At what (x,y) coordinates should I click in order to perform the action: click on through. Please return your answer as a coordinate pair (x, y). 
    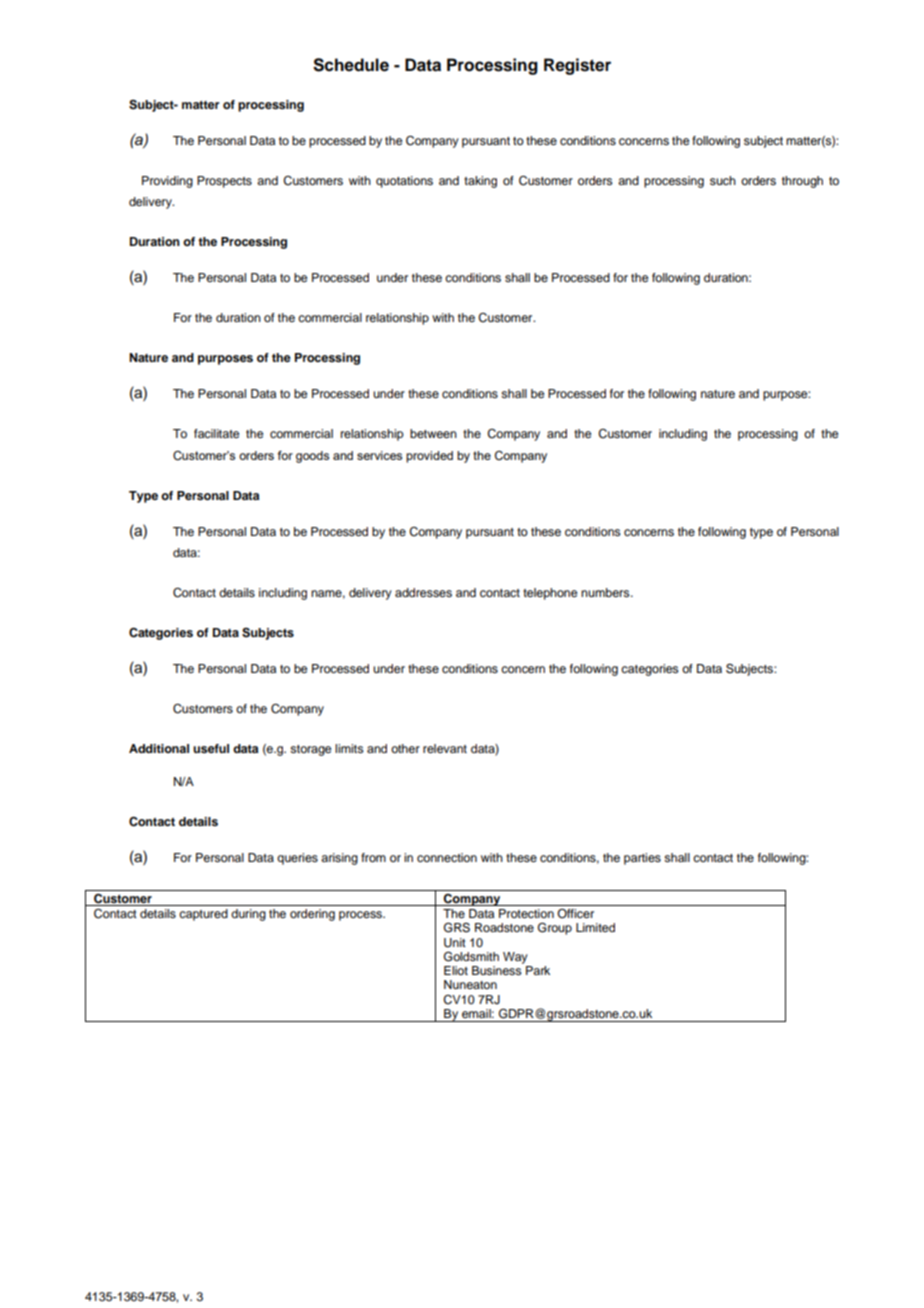
    Looking at the image, I should click on (802, 182).
